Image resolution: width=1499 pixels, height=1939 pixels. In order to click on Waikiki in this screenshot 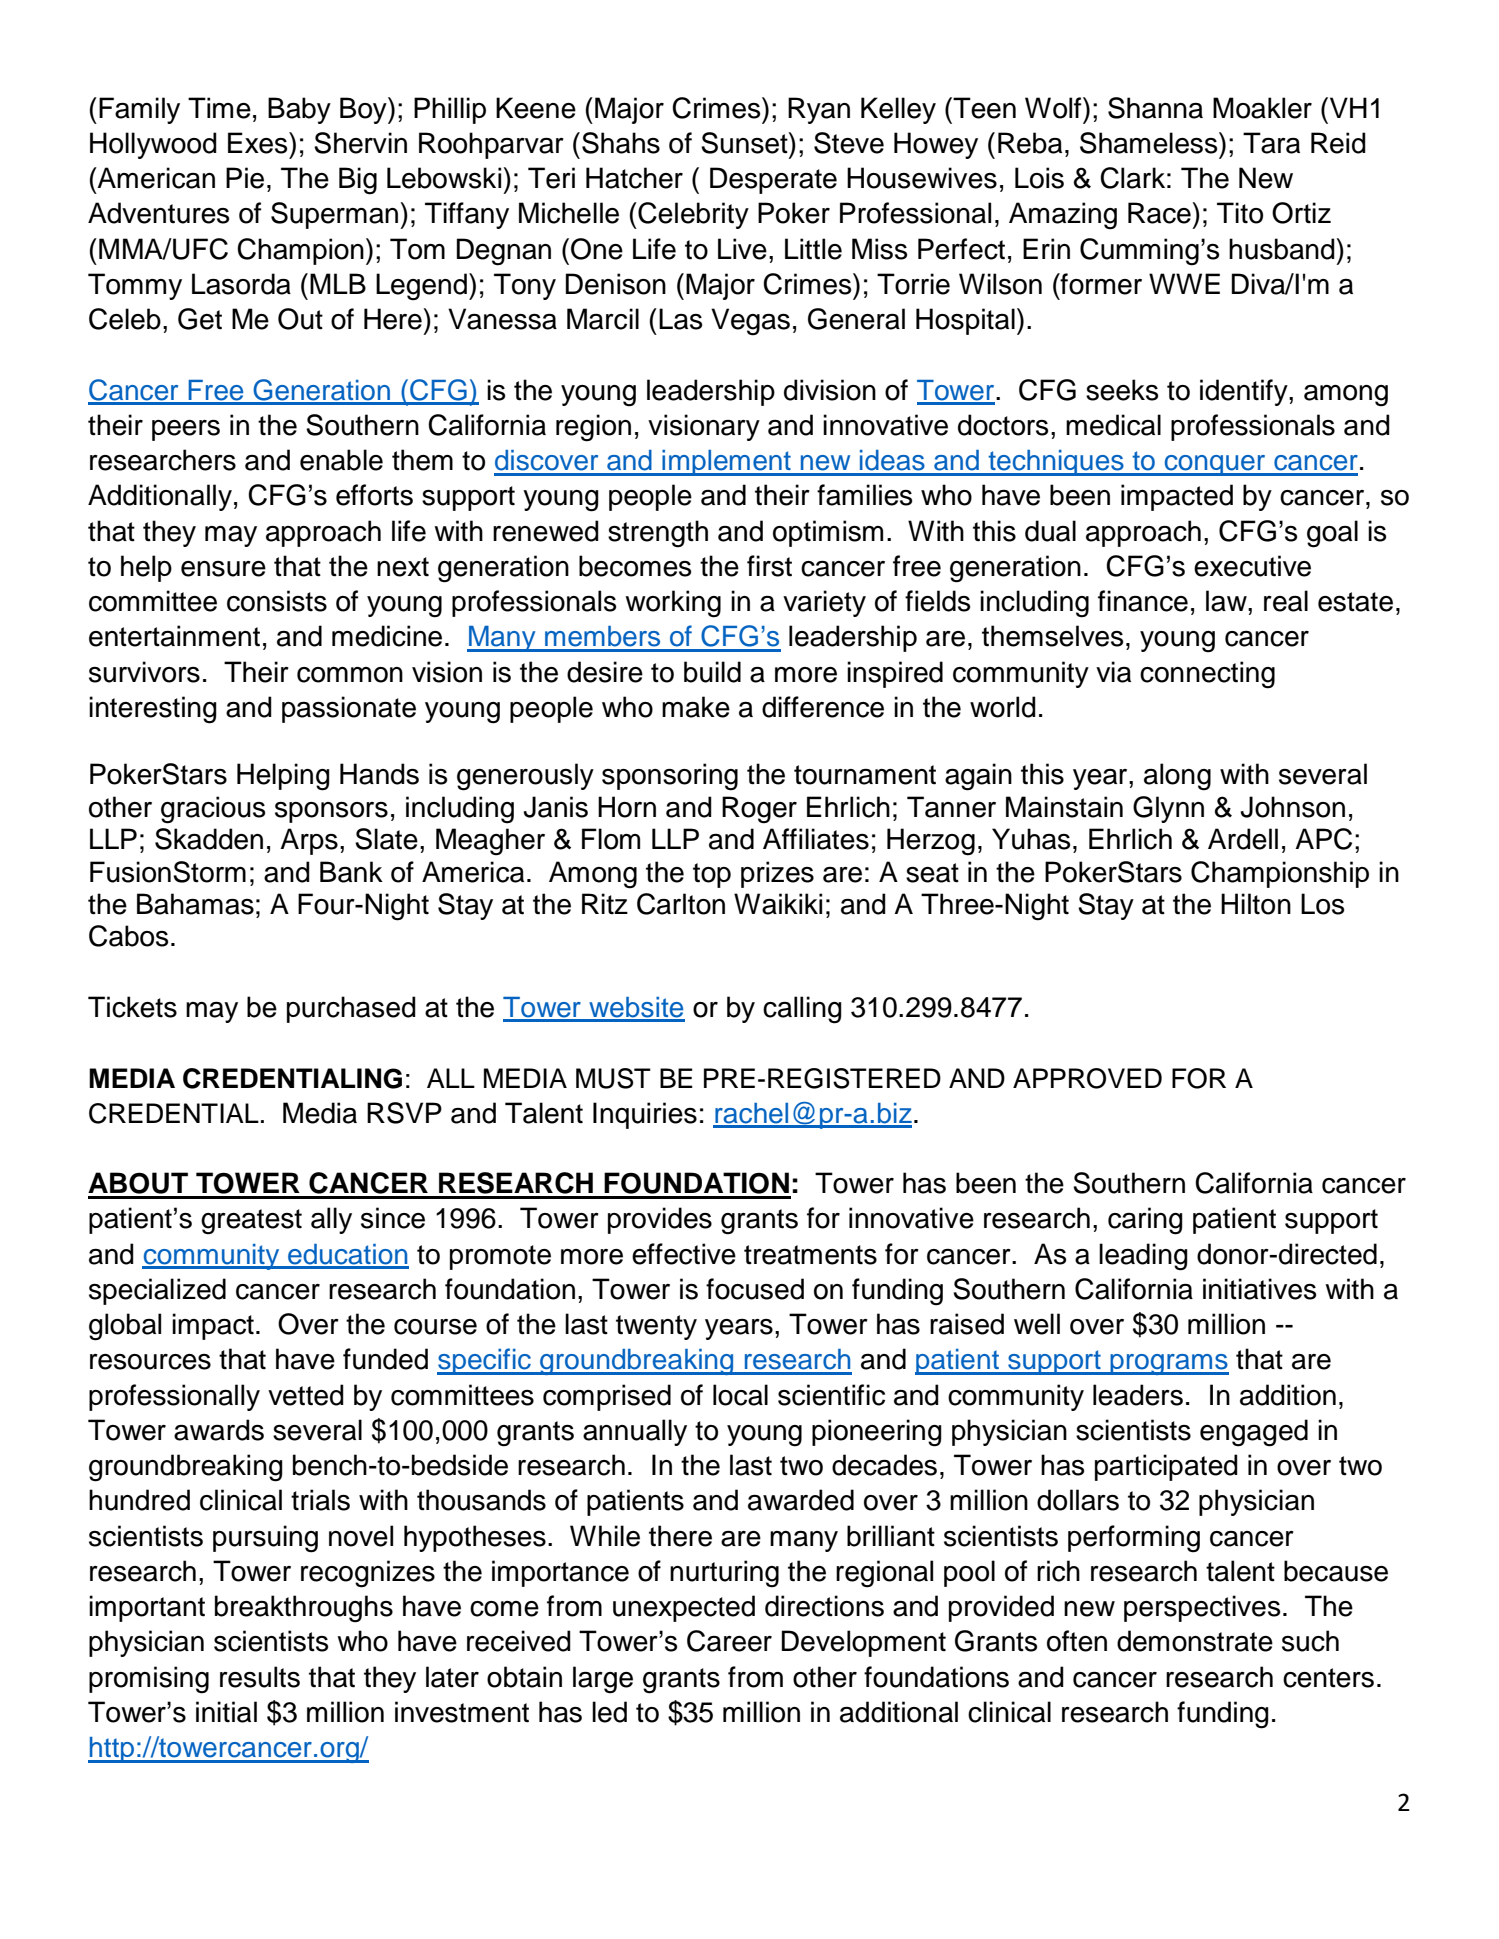, I will do `click(778, 904)`.
